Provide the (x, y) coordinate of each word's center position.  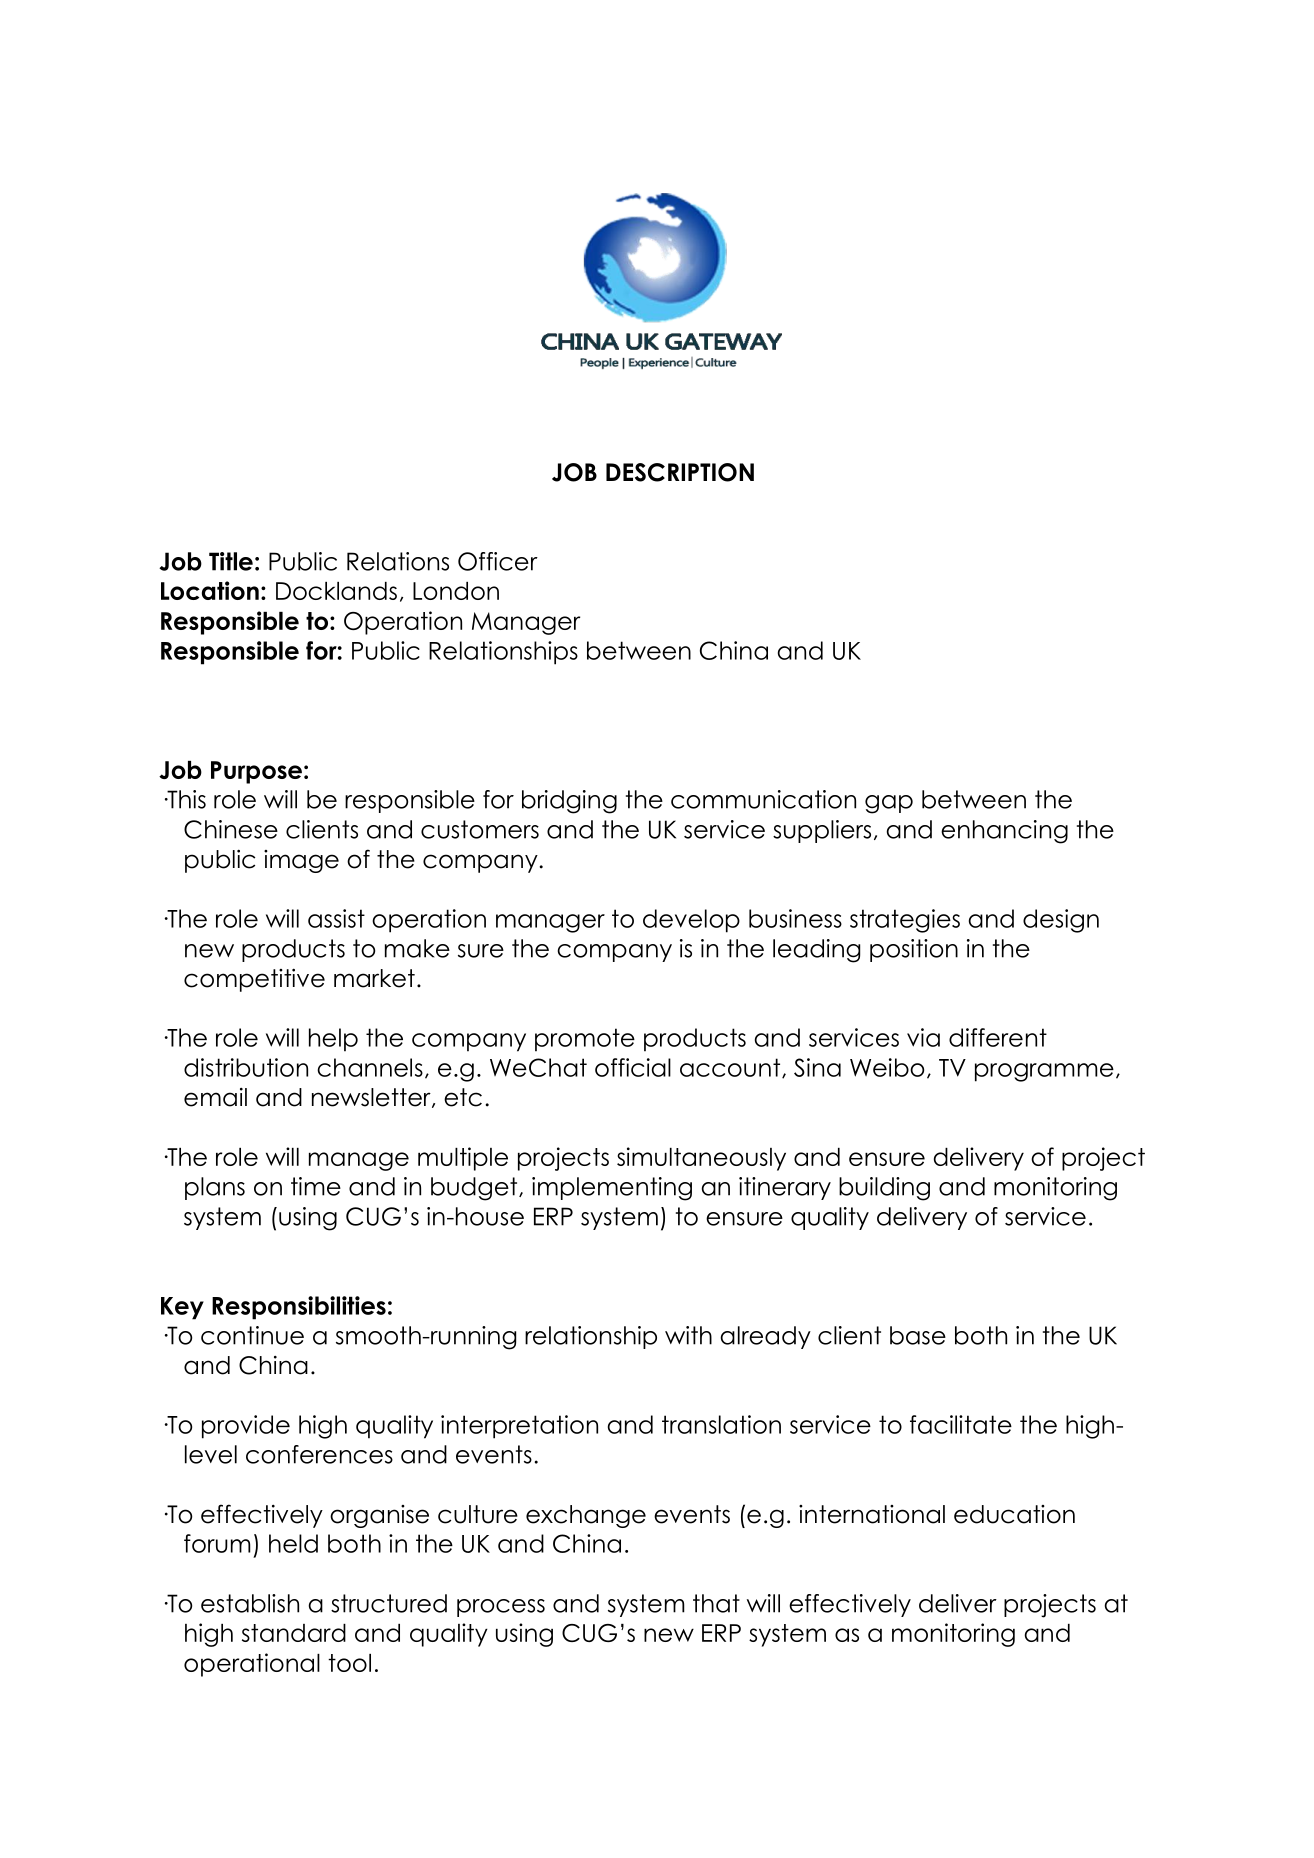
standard (294, 1633)
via (923, 1037)
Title (231, 561)
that (716, 1603)
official (633, 1067)
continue (252, 1335)
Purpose (256, 772)
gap (889, 804)
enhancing (1004, 832)
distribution (246, 1067)
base (918, 1335)
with (688, 1335)
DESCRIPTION (680, 472)
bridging (569, 802)
